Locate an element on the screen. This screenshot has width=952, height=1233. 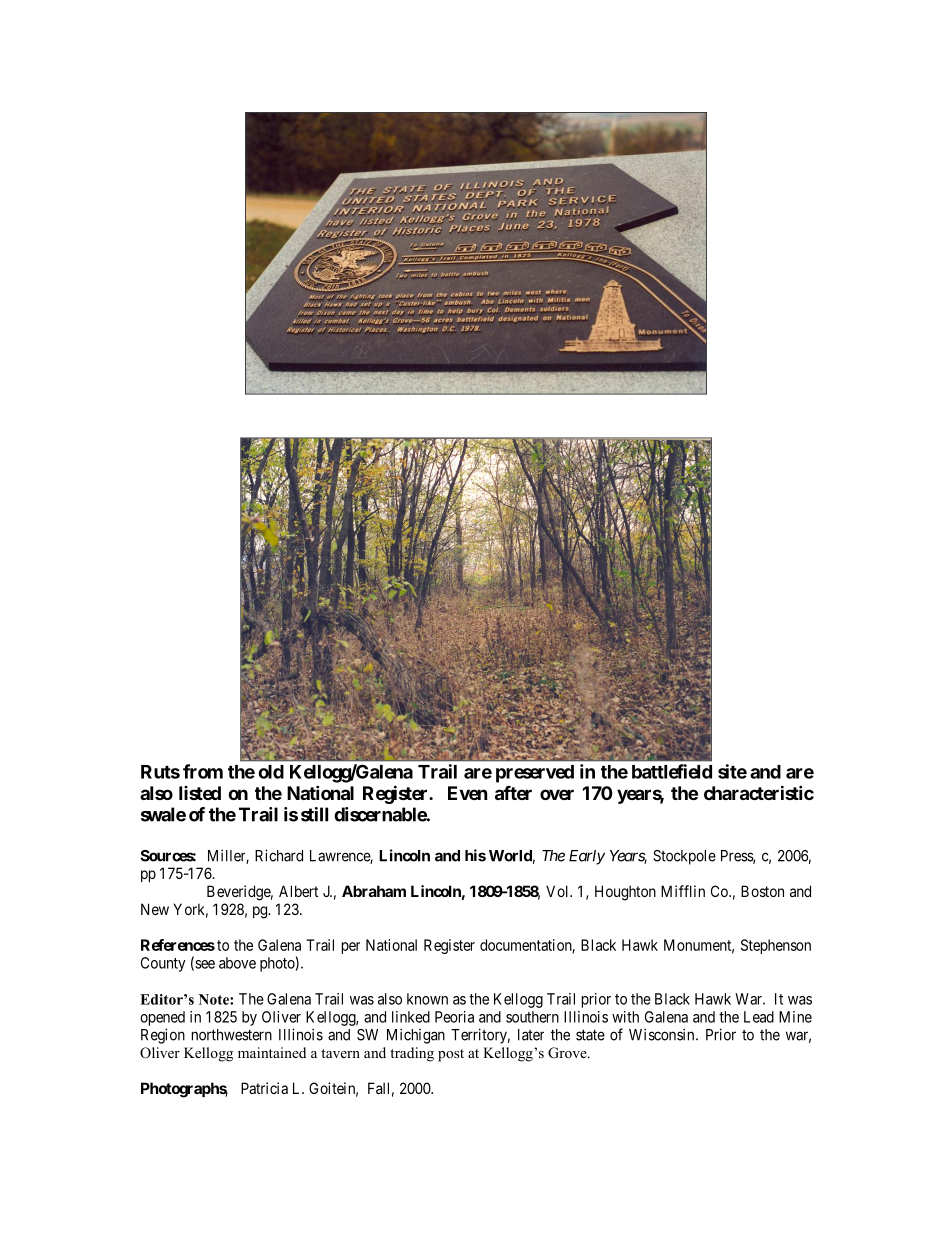
battlefield is located at coordinates (672, 771).
